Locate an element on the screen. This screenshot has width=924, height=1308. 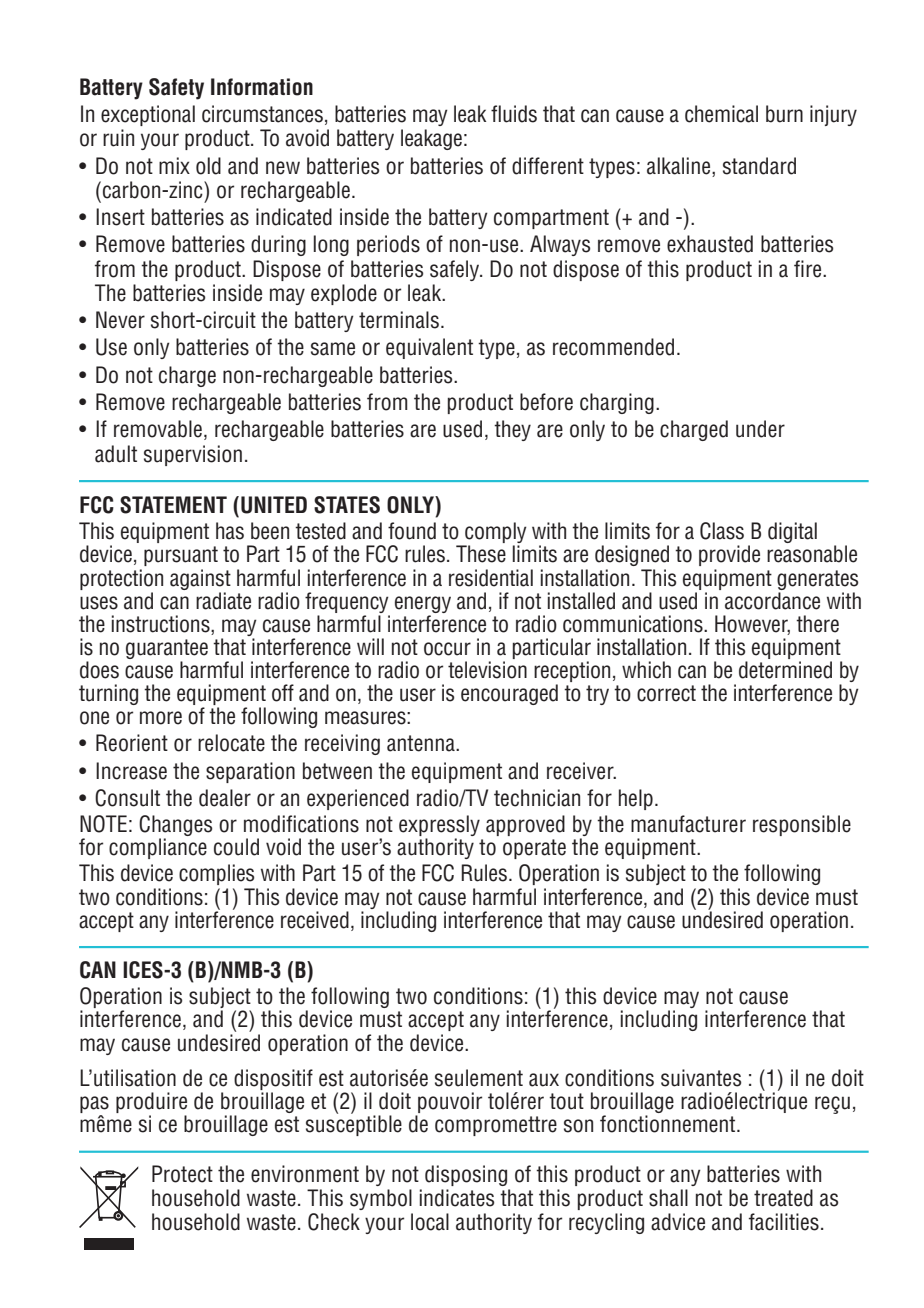
fluids is located at coordinates (514, 114).
